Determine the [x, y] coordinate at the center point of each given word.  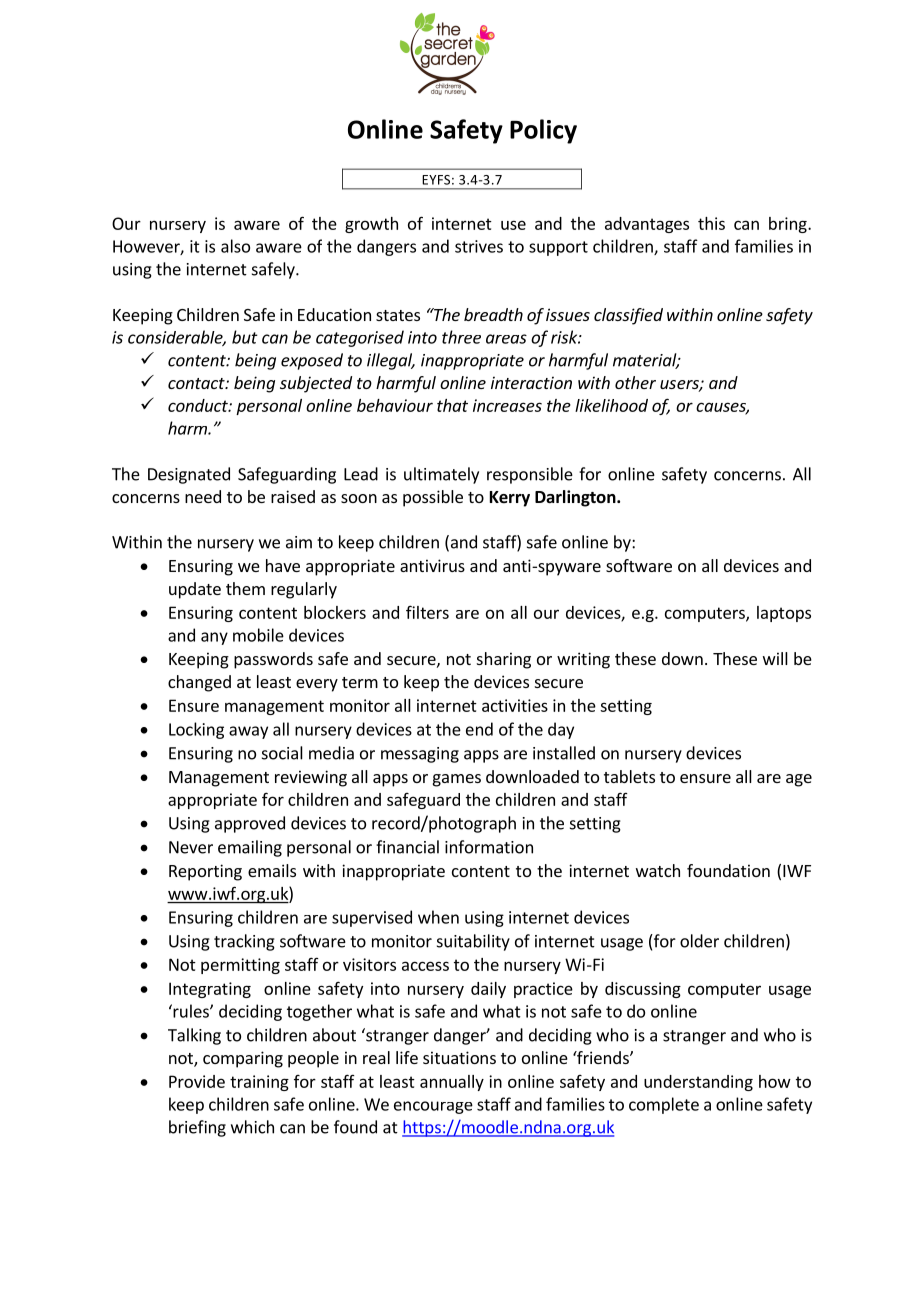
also [235, 246]
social [282, 753]
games [457, 780]
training [259, 1083]
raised [293, 496]
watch [658, 870]
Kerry [510, 499]
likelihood [611, 405]
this [711, 223]
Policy [543, 131]
